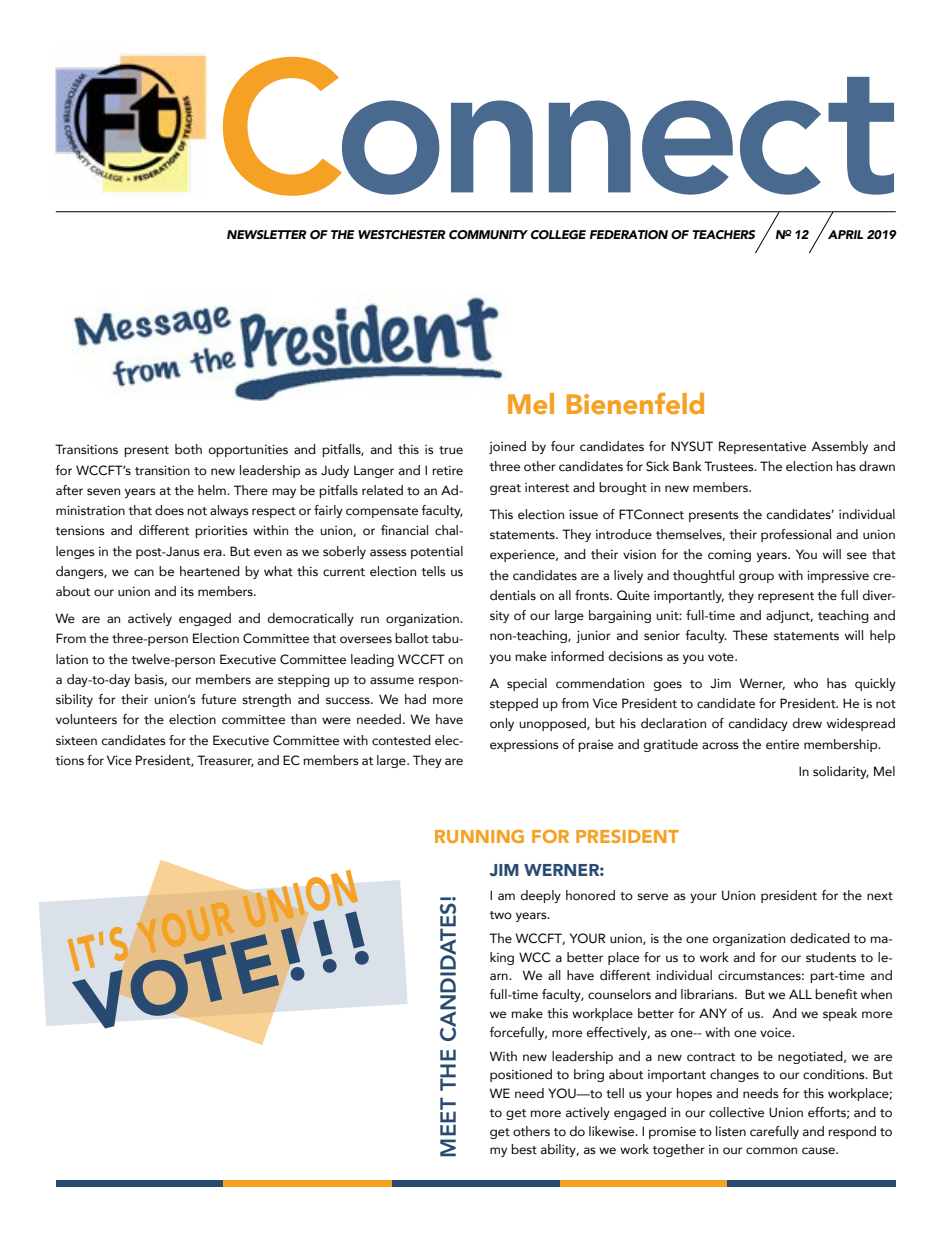 The height and width of the page is (1233, 952). What do you see at coordinates (402, 234) in the page?
I see `WESTCHESTER` at bounding box center [402, 234].
